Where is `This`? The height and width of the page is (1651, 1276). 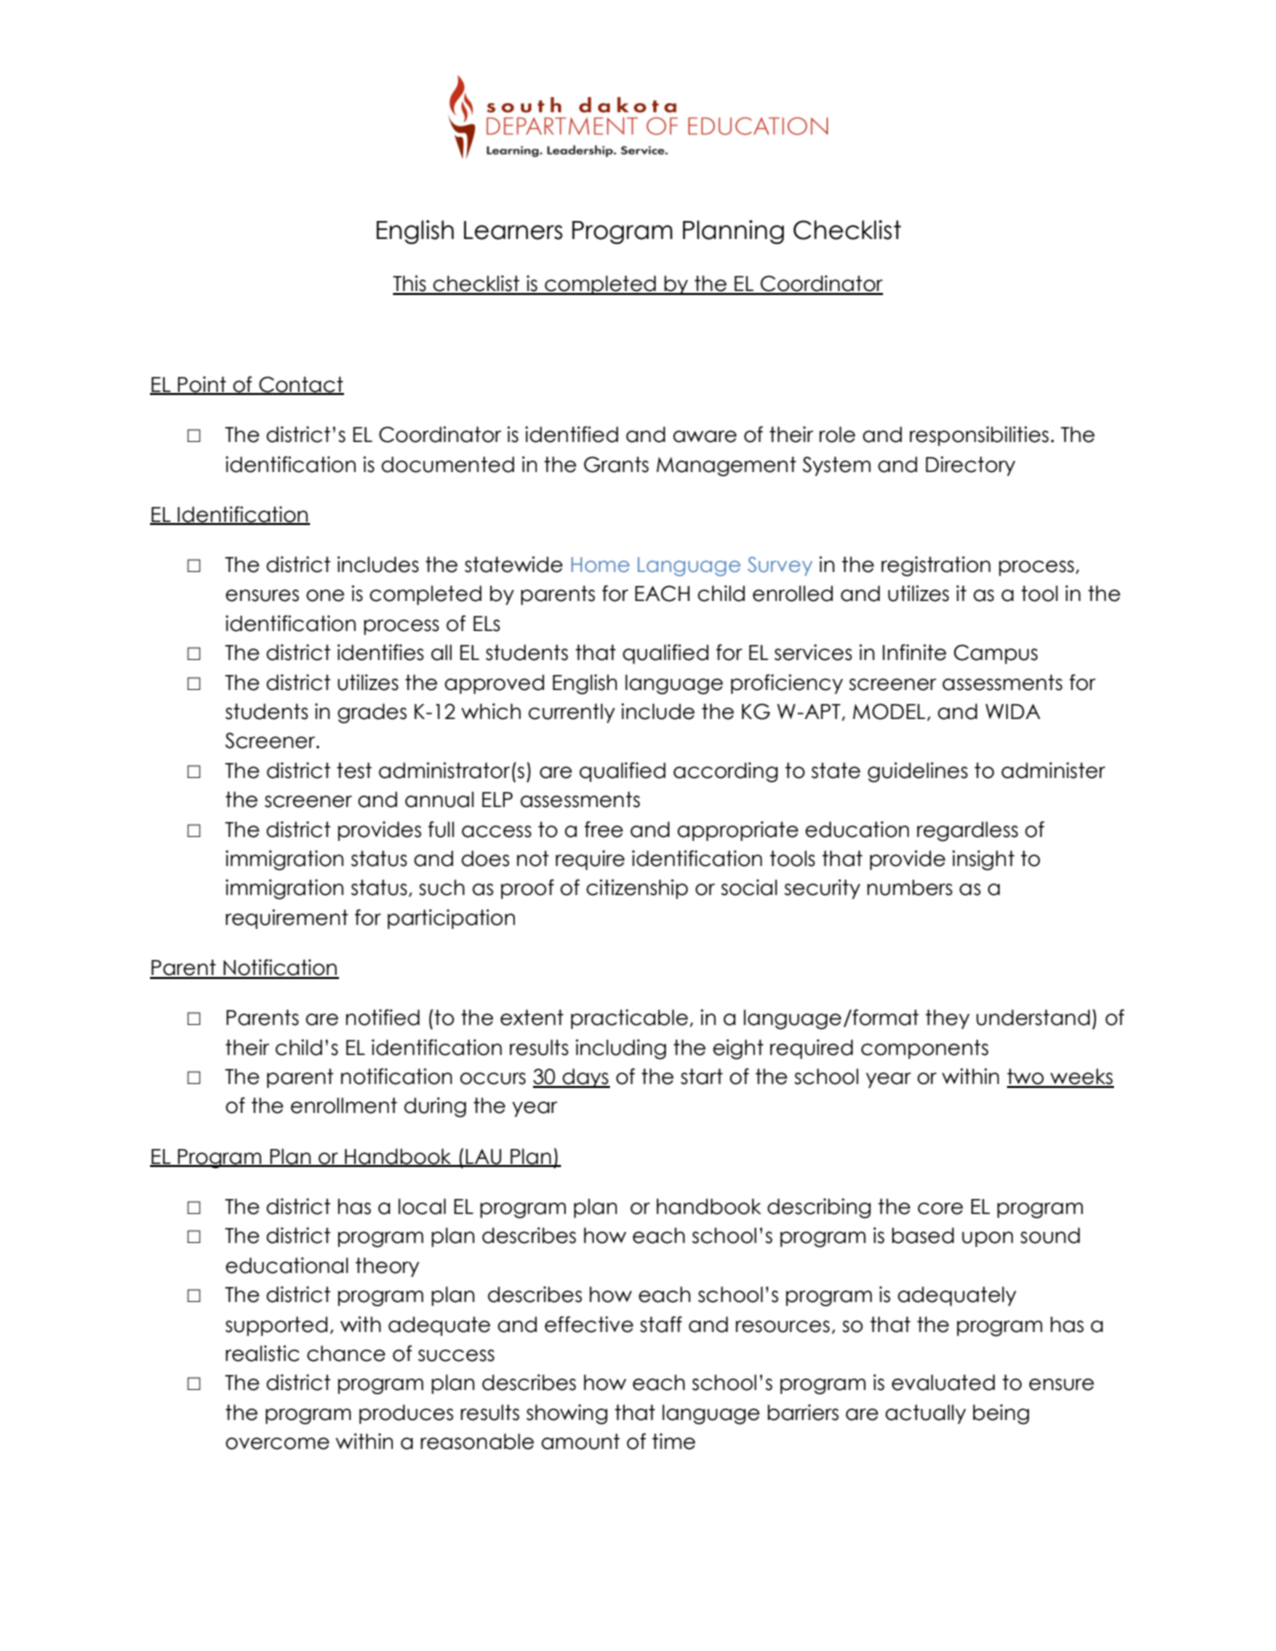 This is located at coordinates (410, 284).
